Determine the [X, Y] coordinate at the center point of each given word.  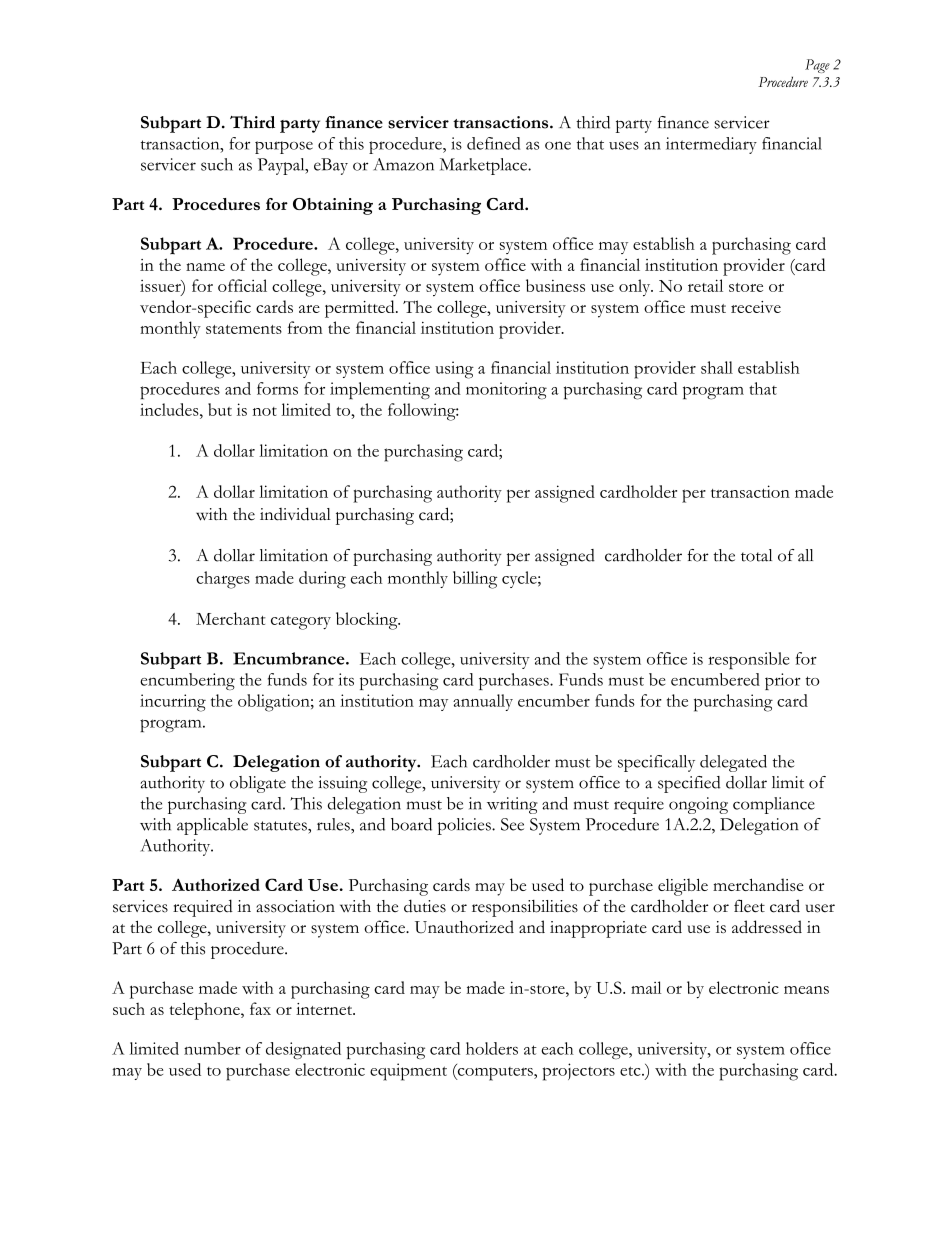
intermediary [711, 145]
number [212, 1048]
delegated [733, 763]
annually [483, 702]
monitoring [506, 391]
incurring [173, 703]
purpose [284, 147]
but [220, 409]
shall [717, 367]
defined [493, 143]
